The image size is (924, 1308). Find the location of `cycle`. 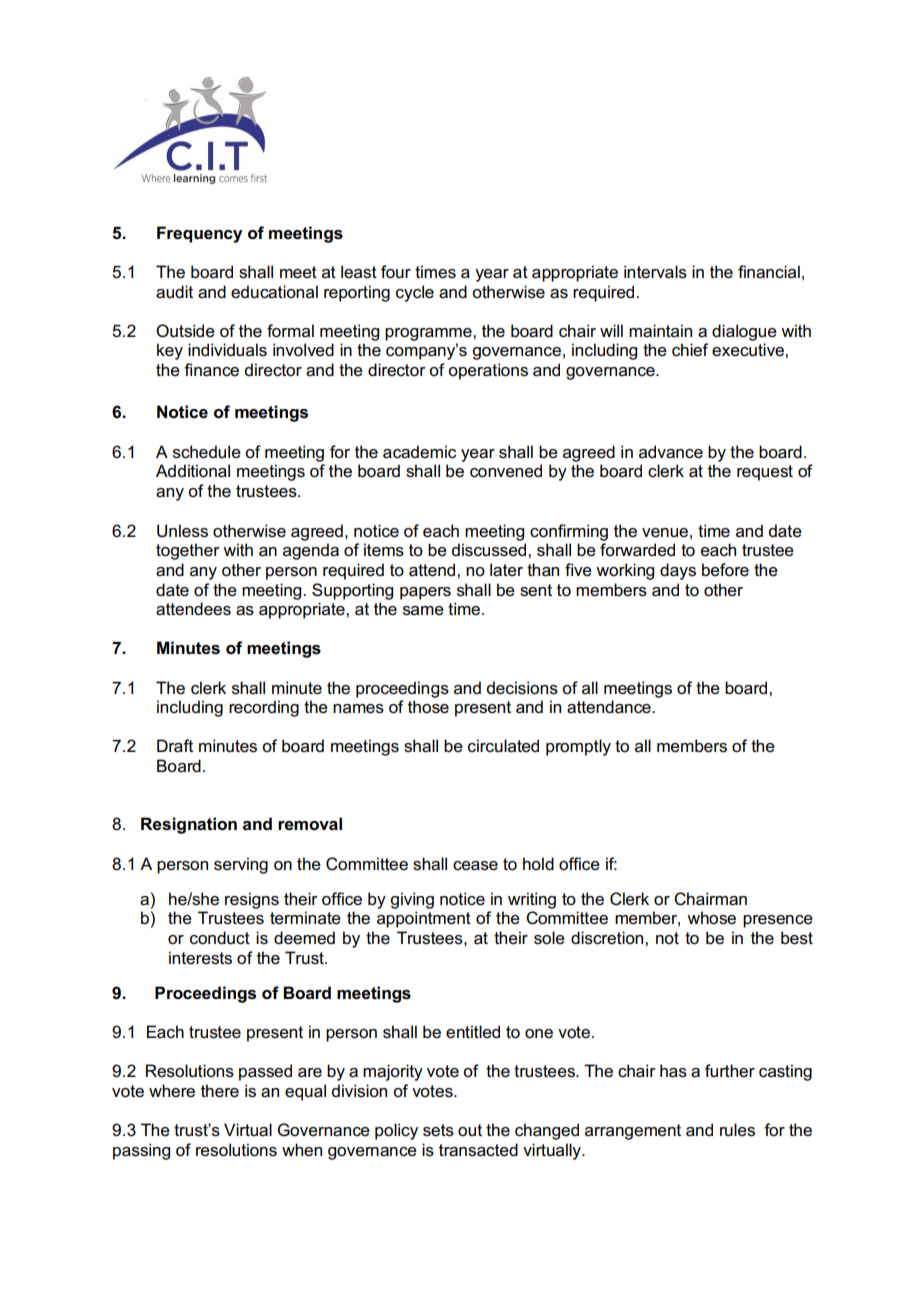

cycle is located at coordinates (415, 293).
